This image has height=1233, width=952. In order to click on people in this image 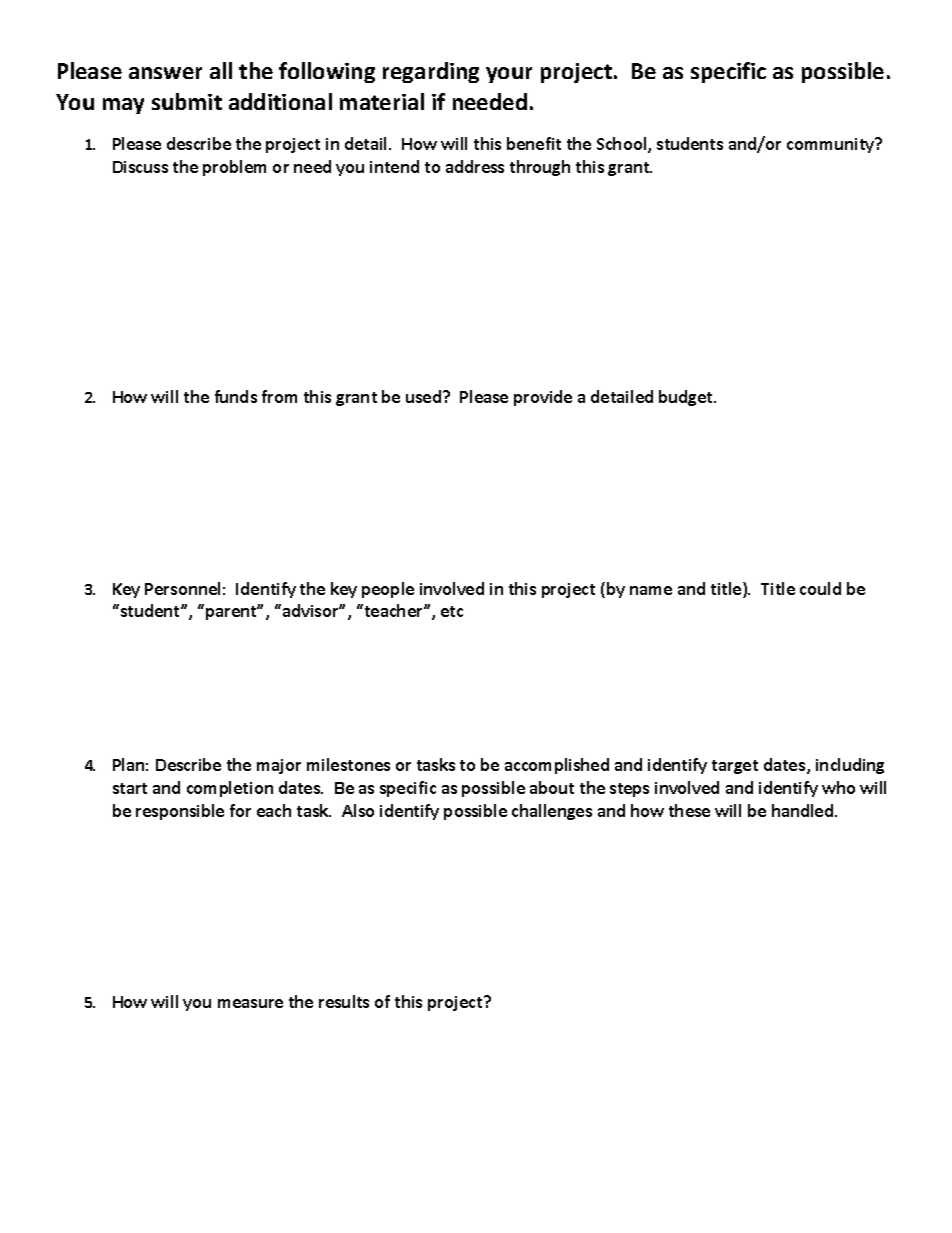, I will do `click(388, 590)`.
